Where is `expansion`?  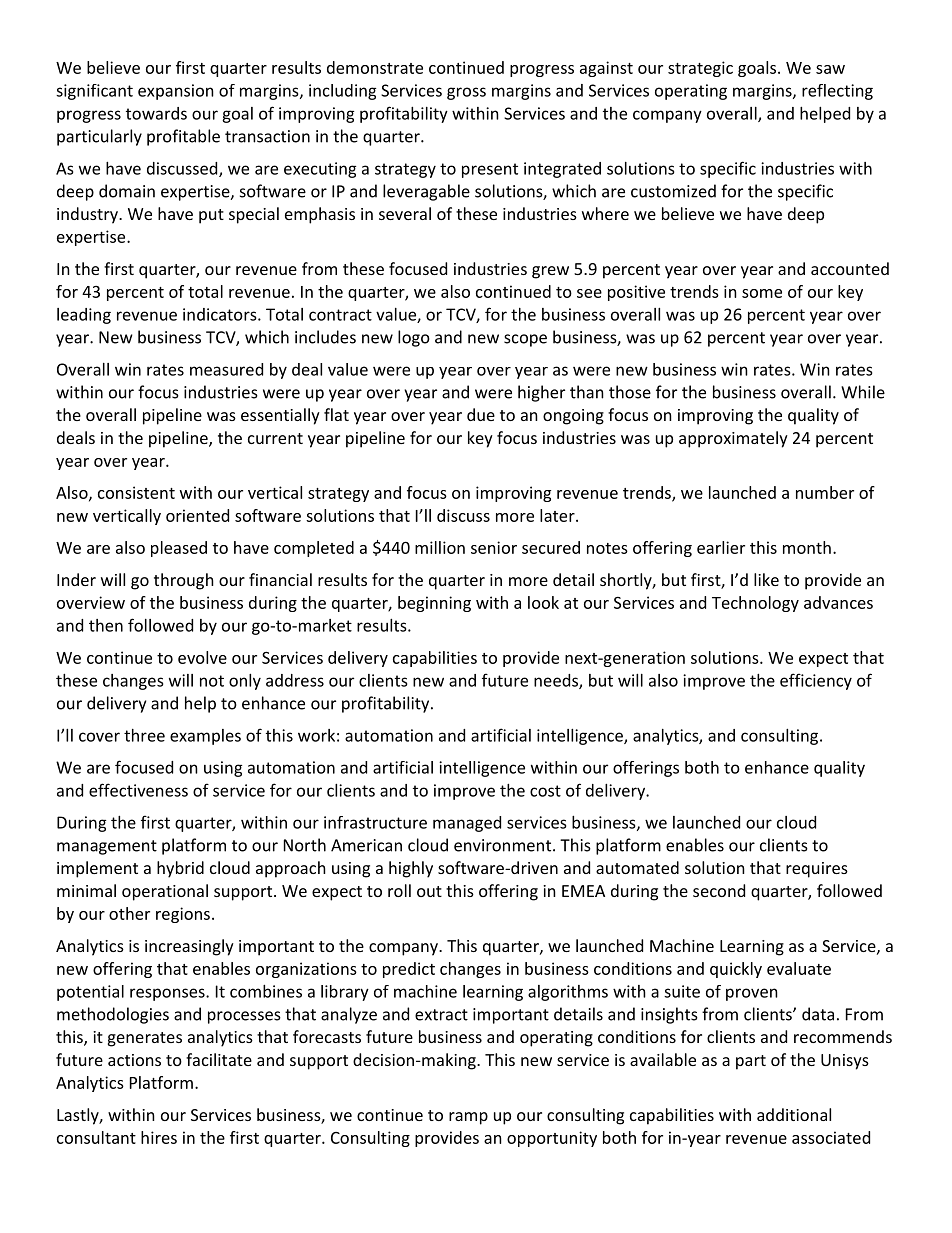
expansion is located at coordinates (176, 92).
